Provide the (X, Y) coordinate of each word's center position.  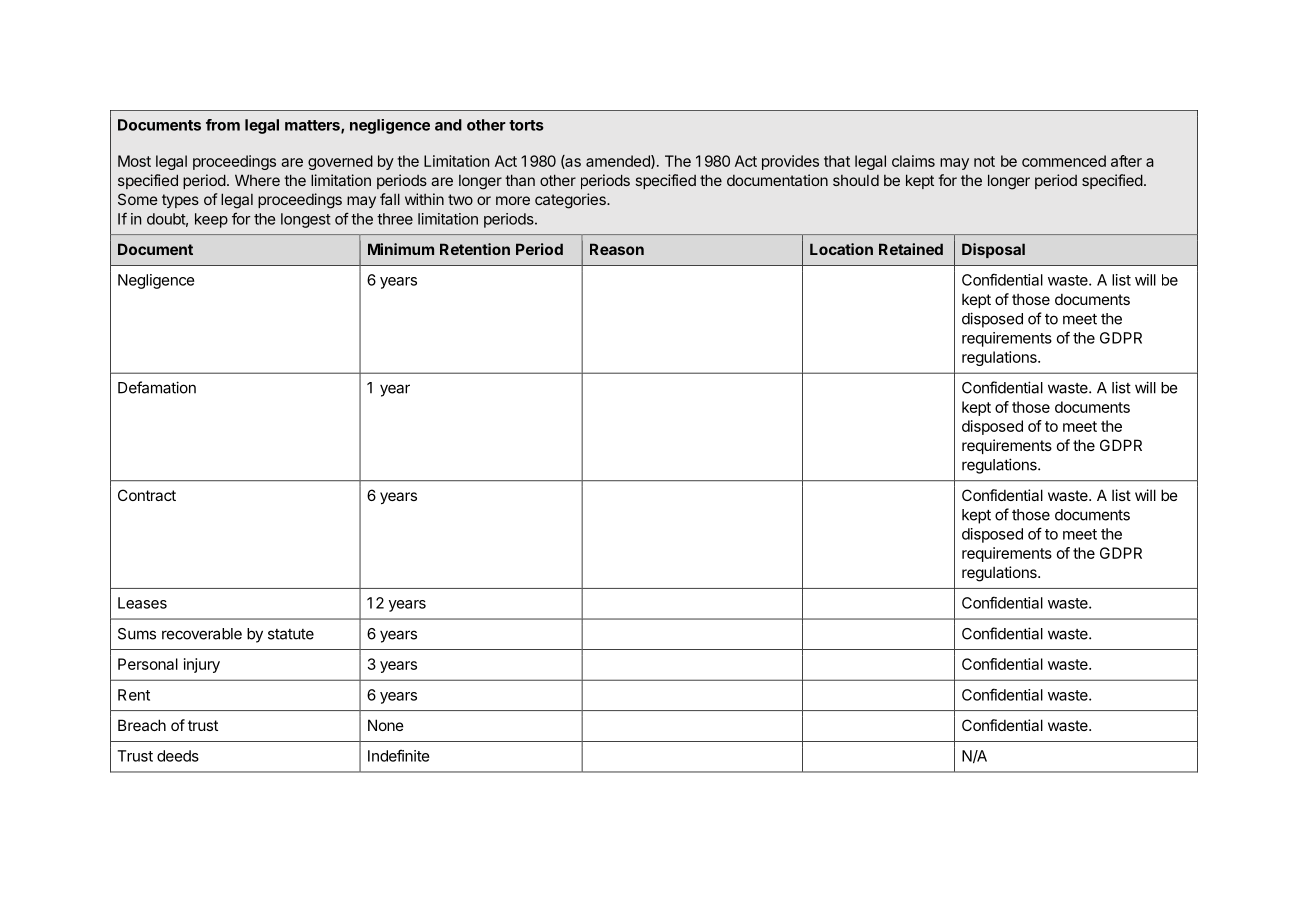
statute (291, 634)
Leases (142, 603)
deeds (178, 756)
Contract (147, 495)
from (223, 125)
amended (619, 162)
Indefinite (399, 755)
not (984, 161)
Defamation (157, 387)
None (386, 725)
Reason (617, 249)
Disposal (993, 250)
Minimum (401, 249)
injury (202, 665)
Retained (911, 249)
